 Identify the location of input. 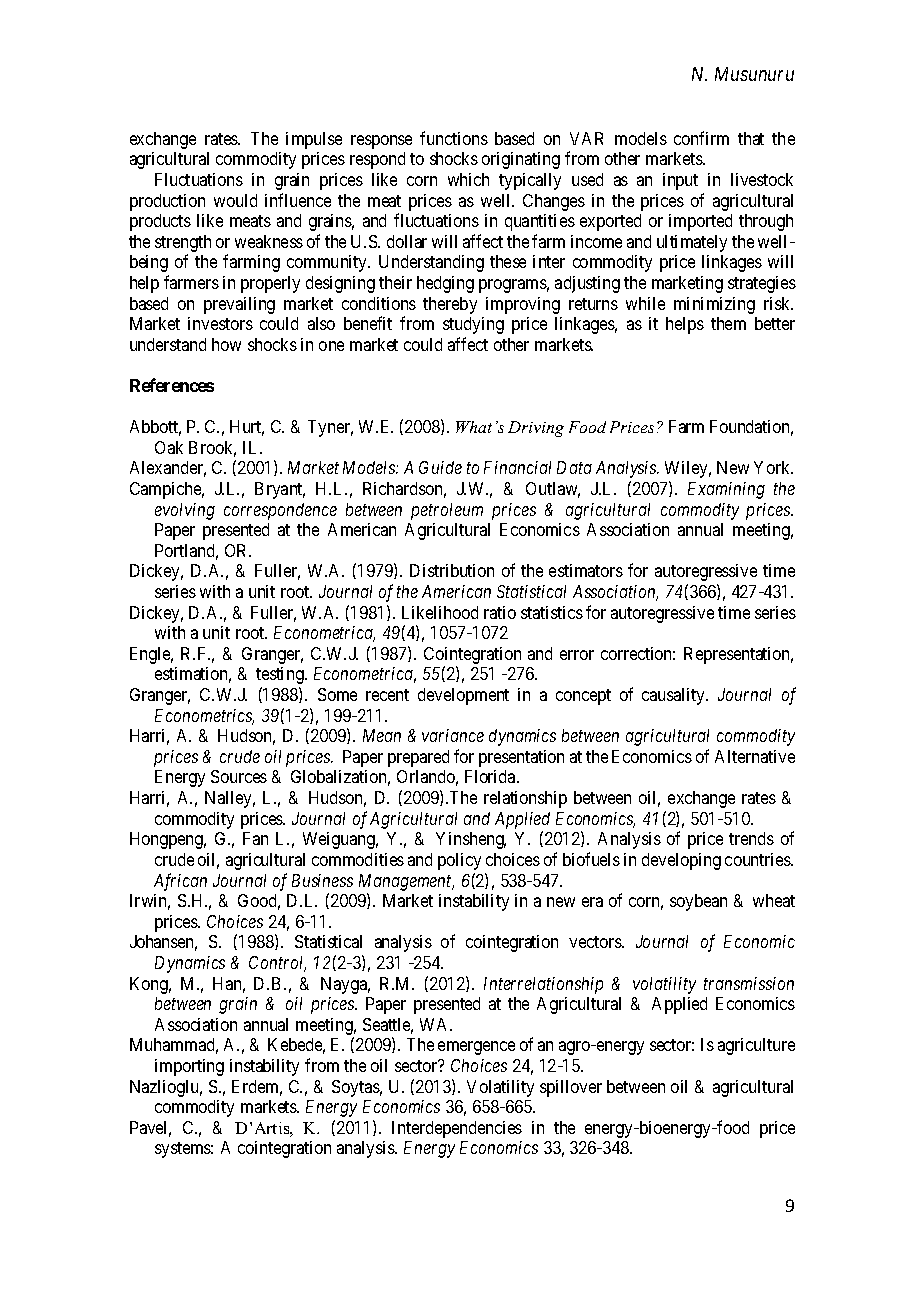
(680, 181).
